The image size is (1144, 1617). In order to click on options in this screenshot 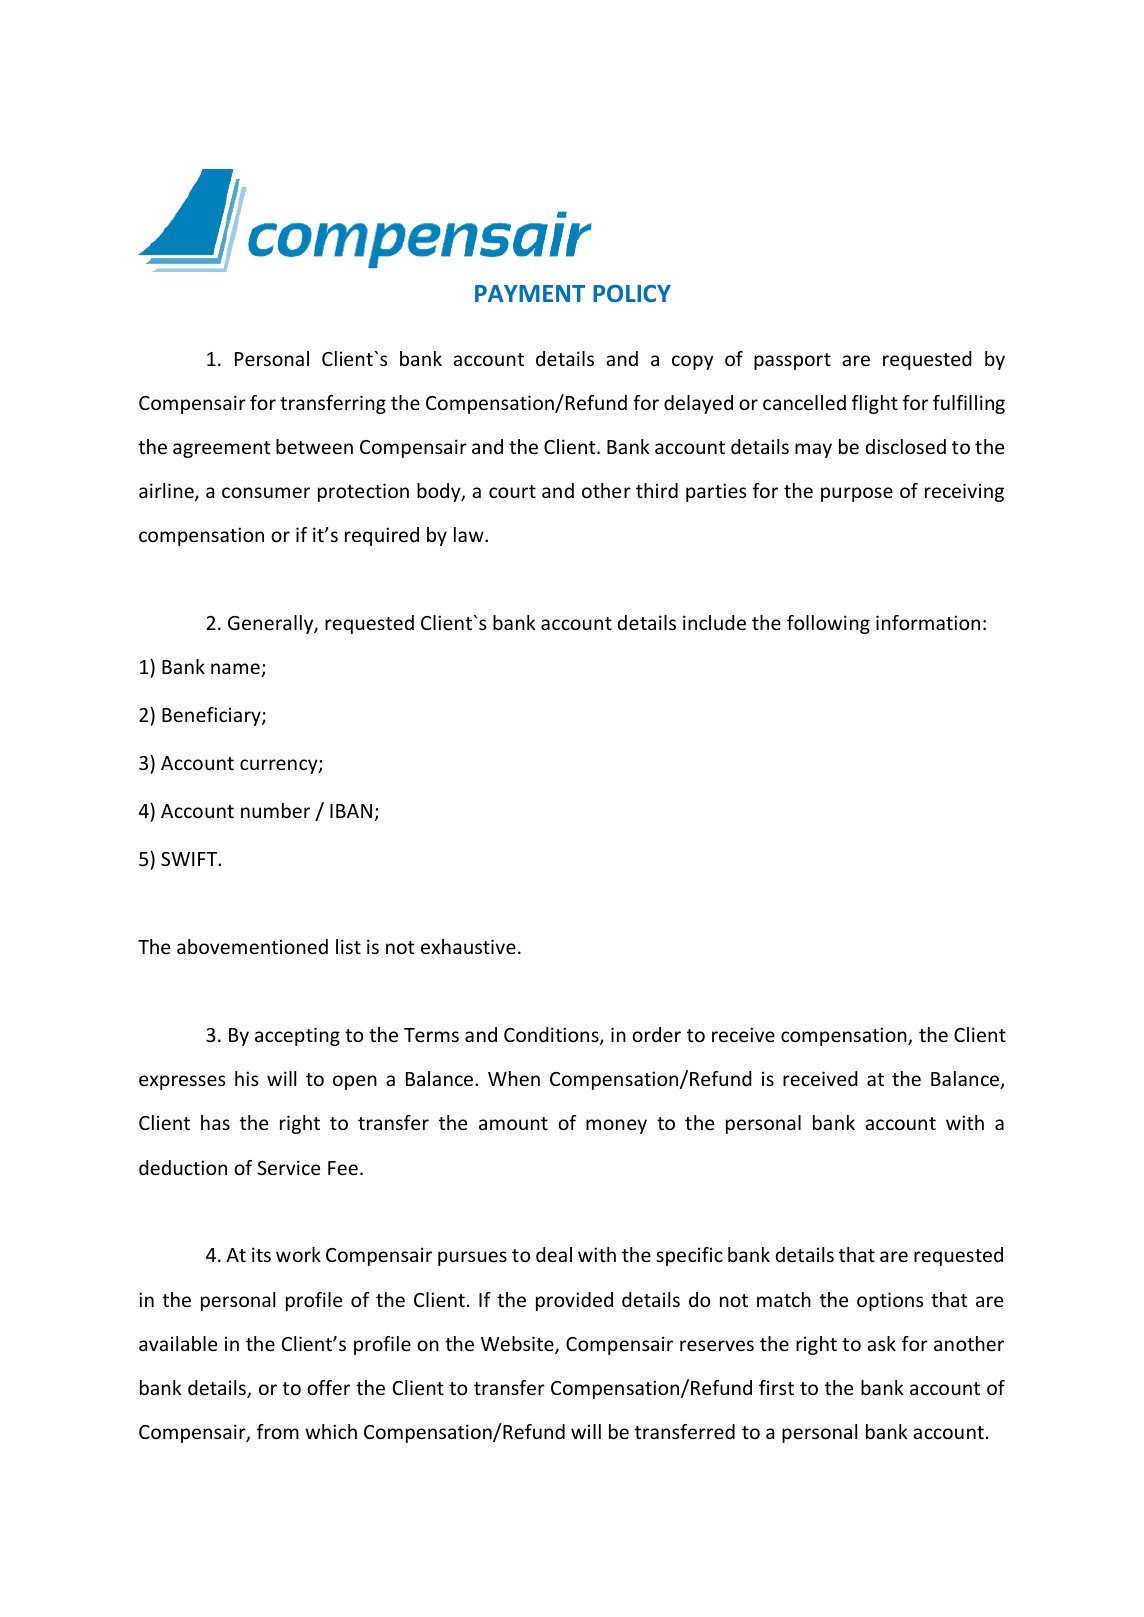, I will do `click(890, 1301)`.
